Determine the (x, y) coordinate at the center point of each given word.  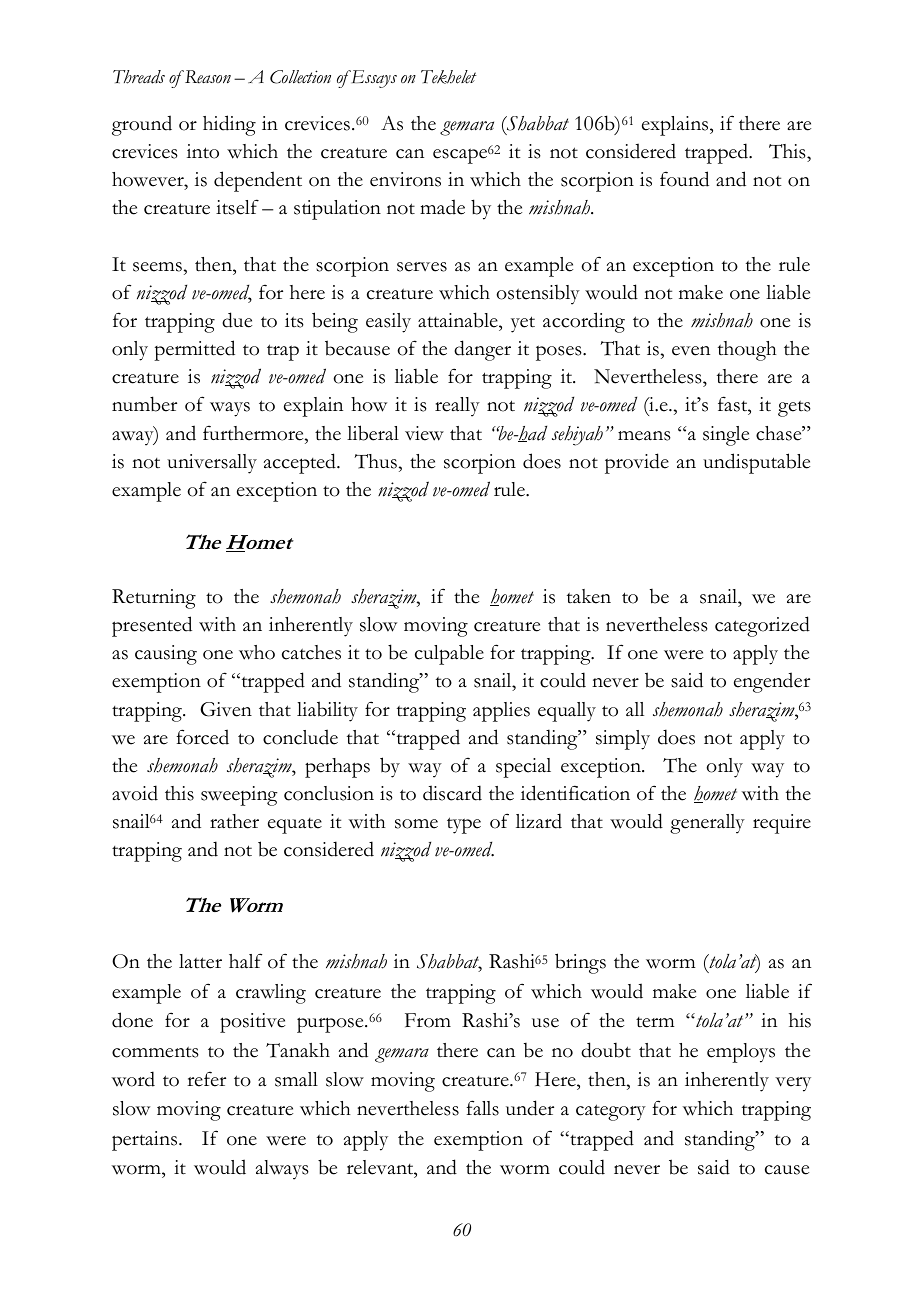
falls (482, 1108)
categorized (762, 626)
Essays (372, 79)
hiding (229, 125)
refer (206, 1079)
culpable (449, 654)
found (684, 179)
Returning (154, 599)
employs (741, 1053)
